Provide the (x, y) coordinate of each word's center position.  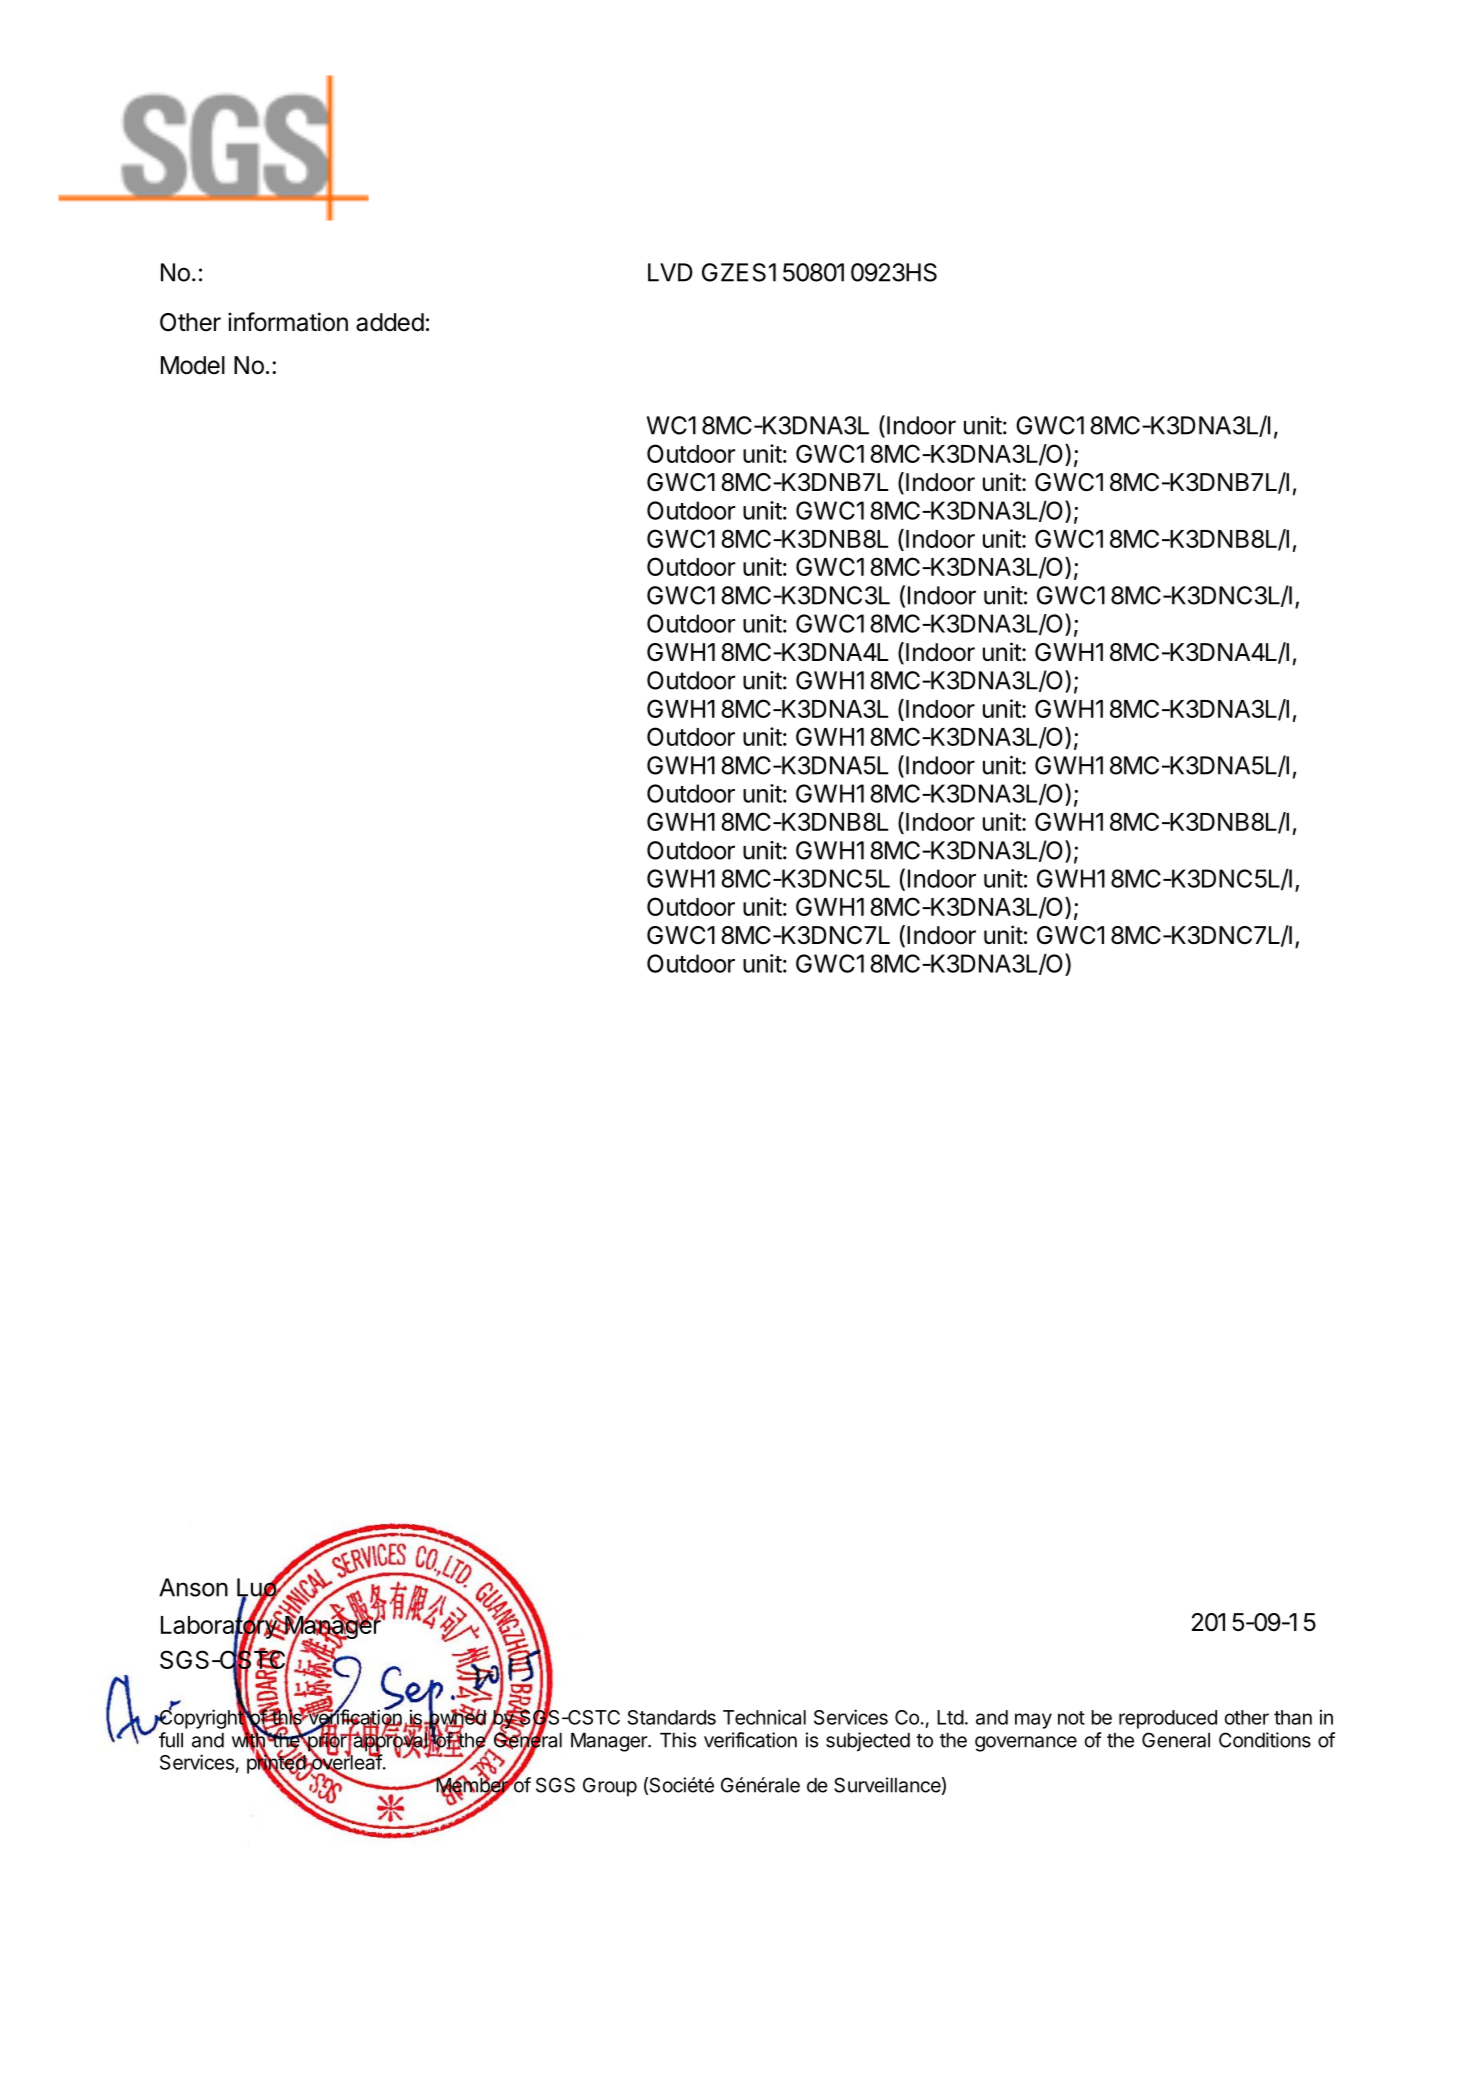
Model (193, 365)
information (288, 322)
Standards (672, 1717)
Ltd (950, 1717)
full (171, 1740)
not (1071, 1718)
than (1293, 1717)
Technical (764, 1717)
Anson (193, 1587)
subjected (868, 1742)
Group (610, 1787)
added (390, 322)
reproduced (1168, 1719)
